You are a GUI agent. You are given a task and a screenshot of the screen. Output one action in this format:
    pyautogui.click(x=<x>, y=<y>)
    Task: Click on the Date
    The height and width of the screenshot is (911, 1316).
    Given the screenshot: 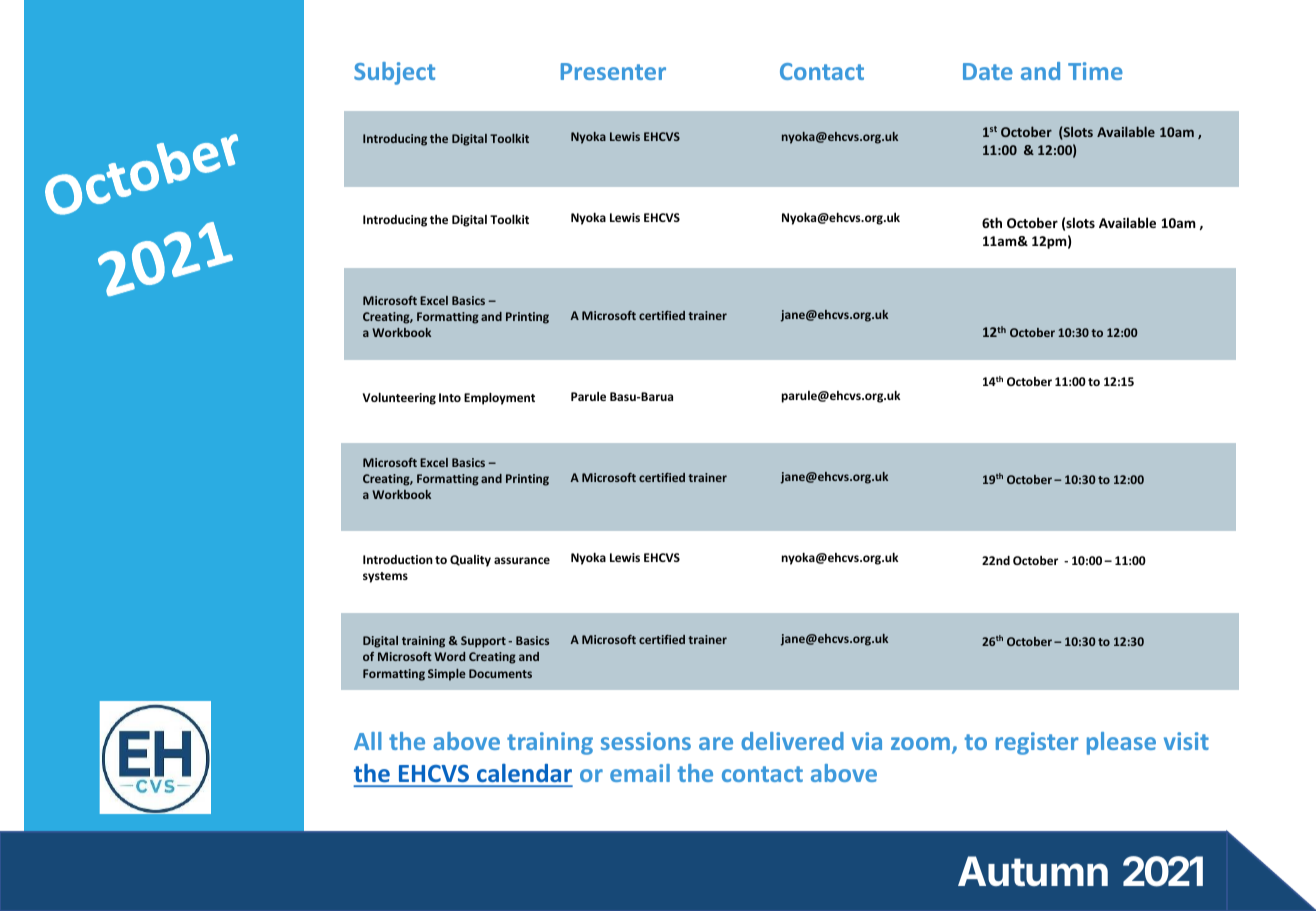 What is the action you would take?
    pyautogui.click(x=988, y=71)
